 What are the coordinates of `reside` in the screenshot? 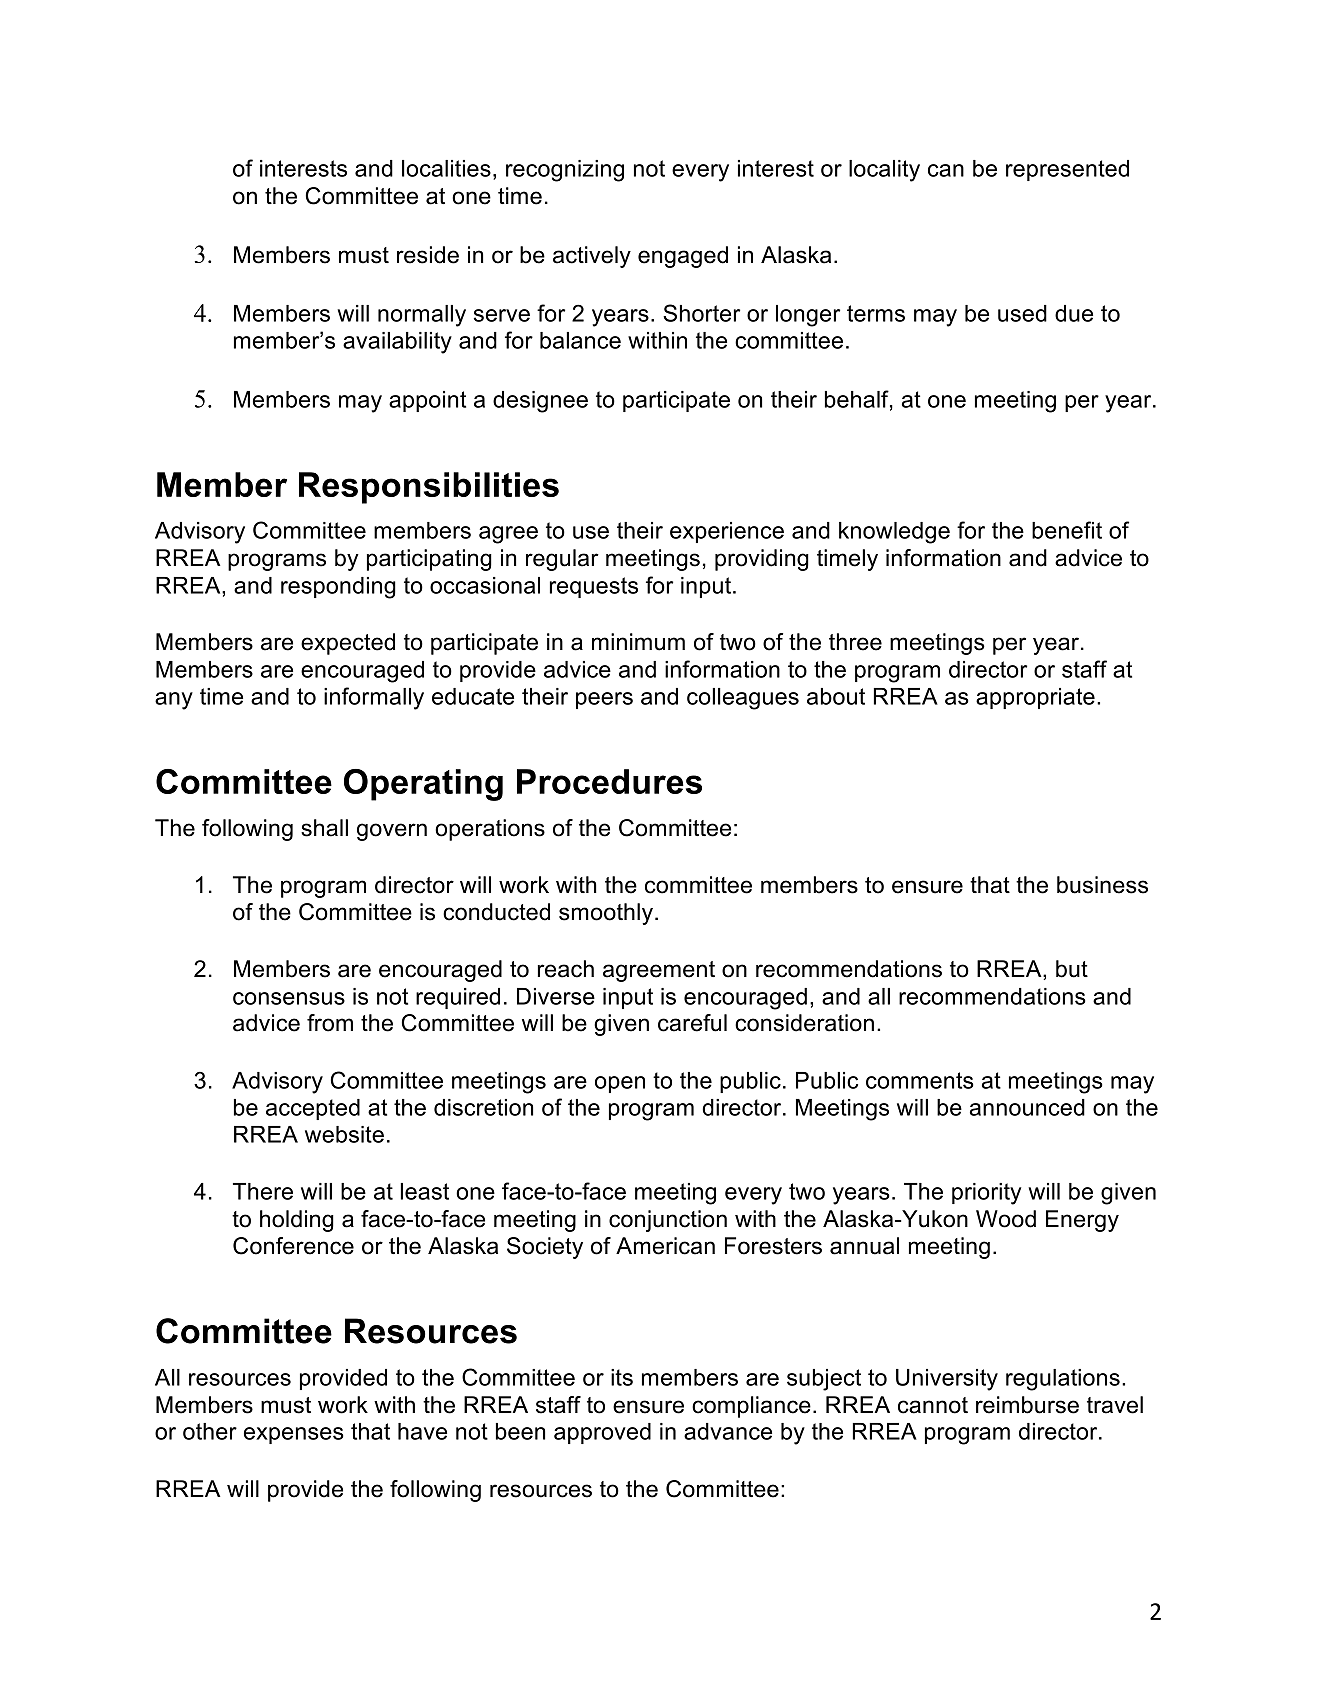 It's located at (428, 255).
